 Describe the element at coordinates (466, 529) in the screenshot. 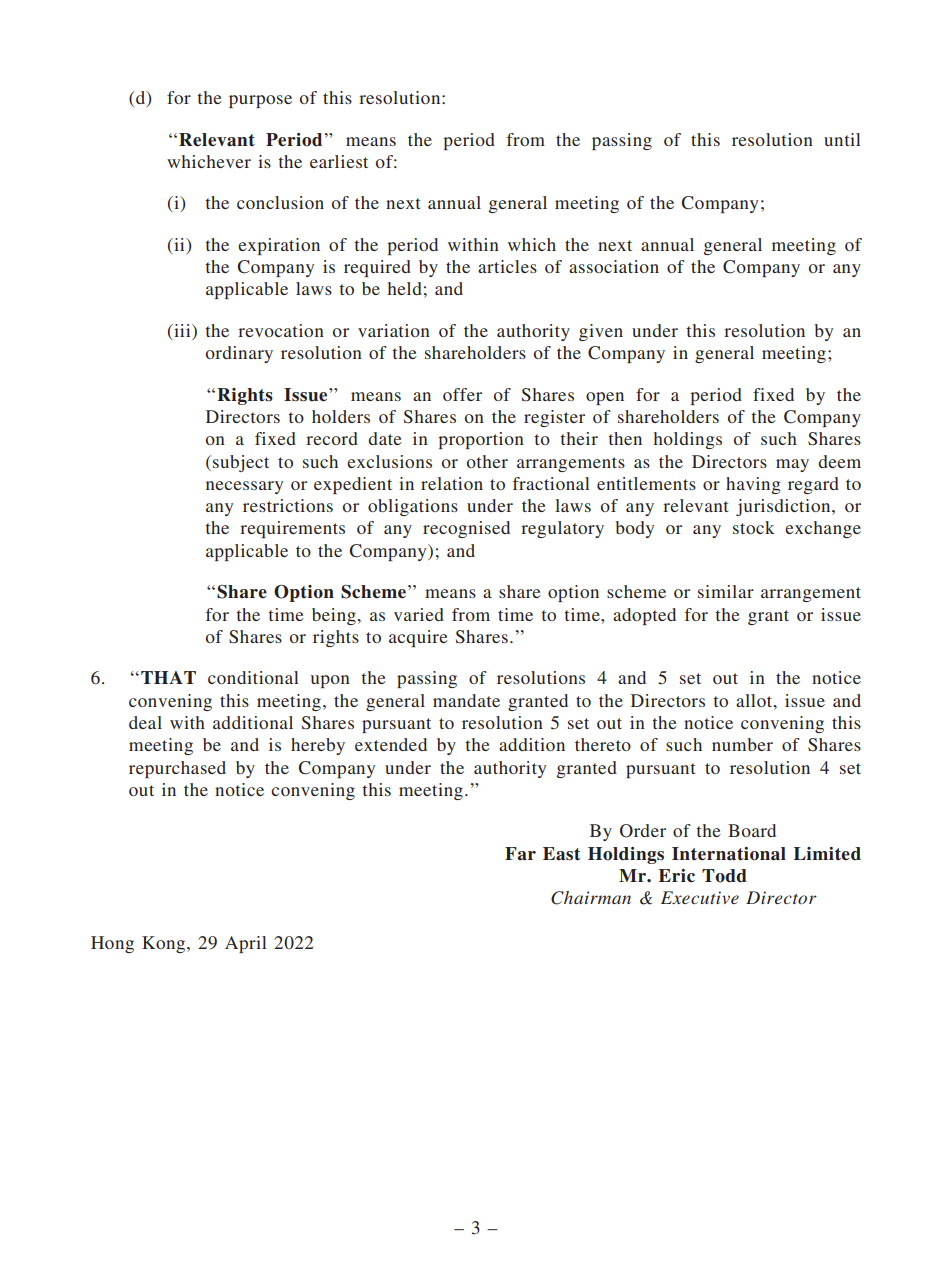

I see `recognised` at that location.
